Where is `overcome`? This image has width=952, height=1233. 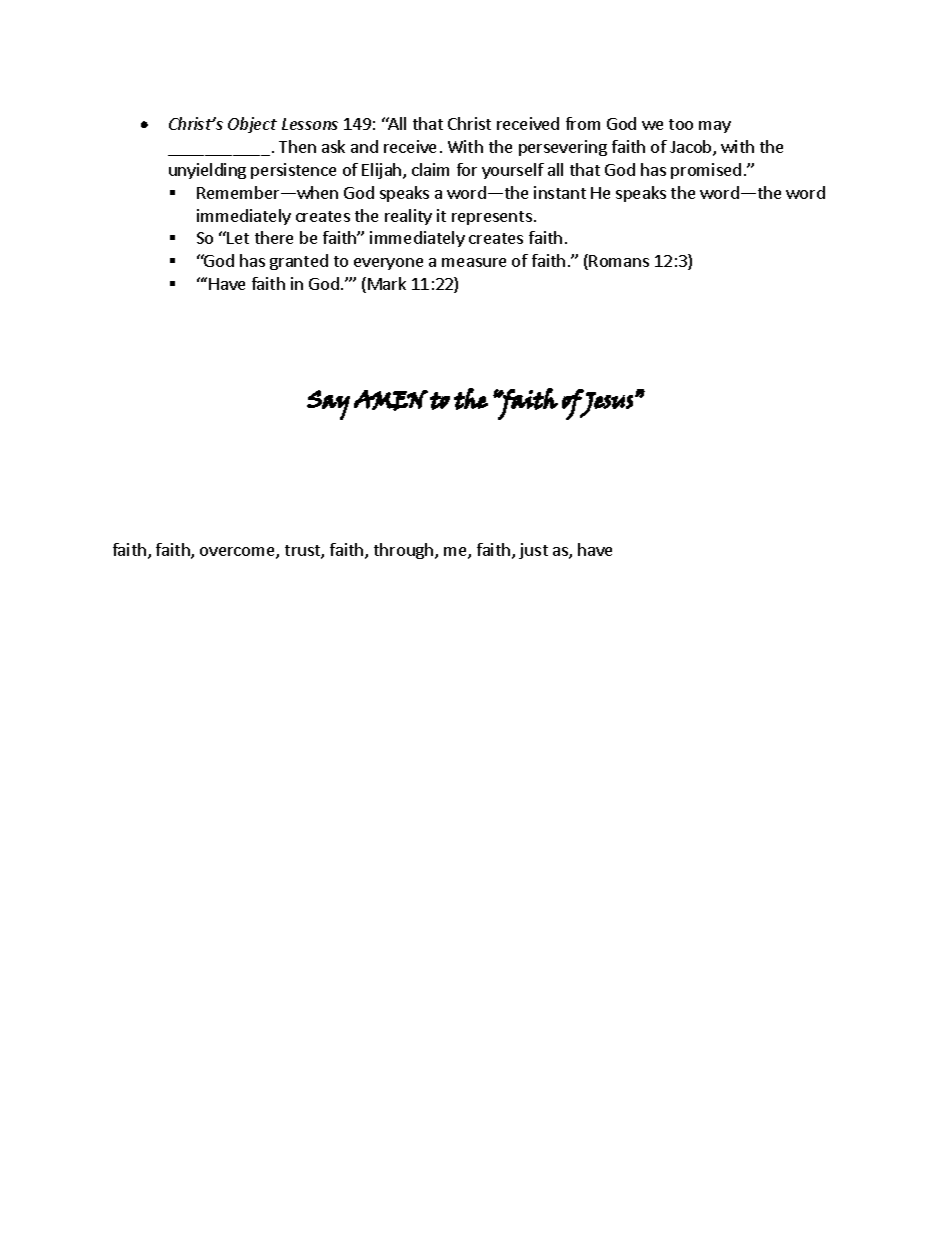 overcome is located at coordinates (238, 553).
